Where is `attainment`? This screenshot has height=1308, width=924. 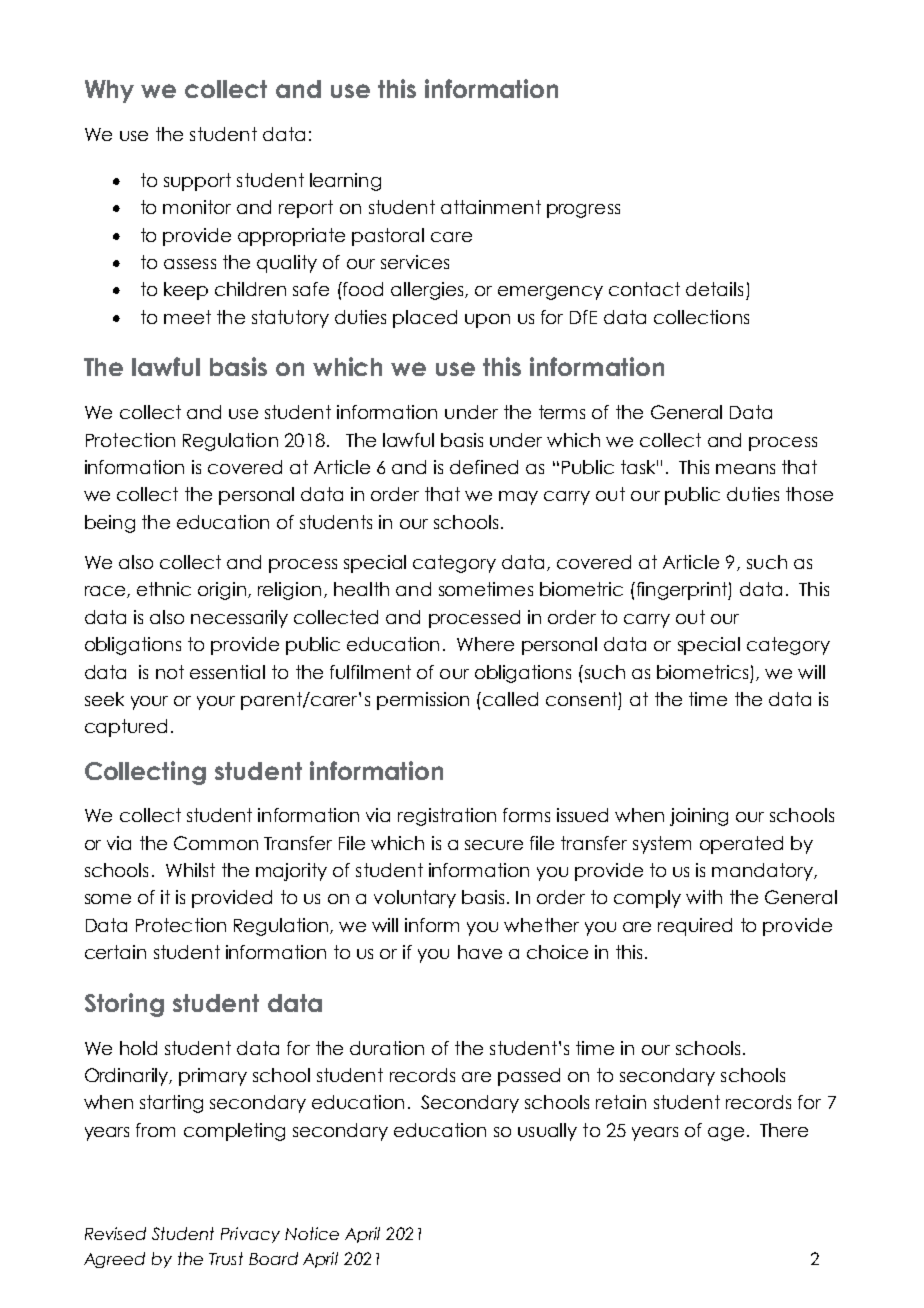
attainment is located at coordinates (491, 207).
